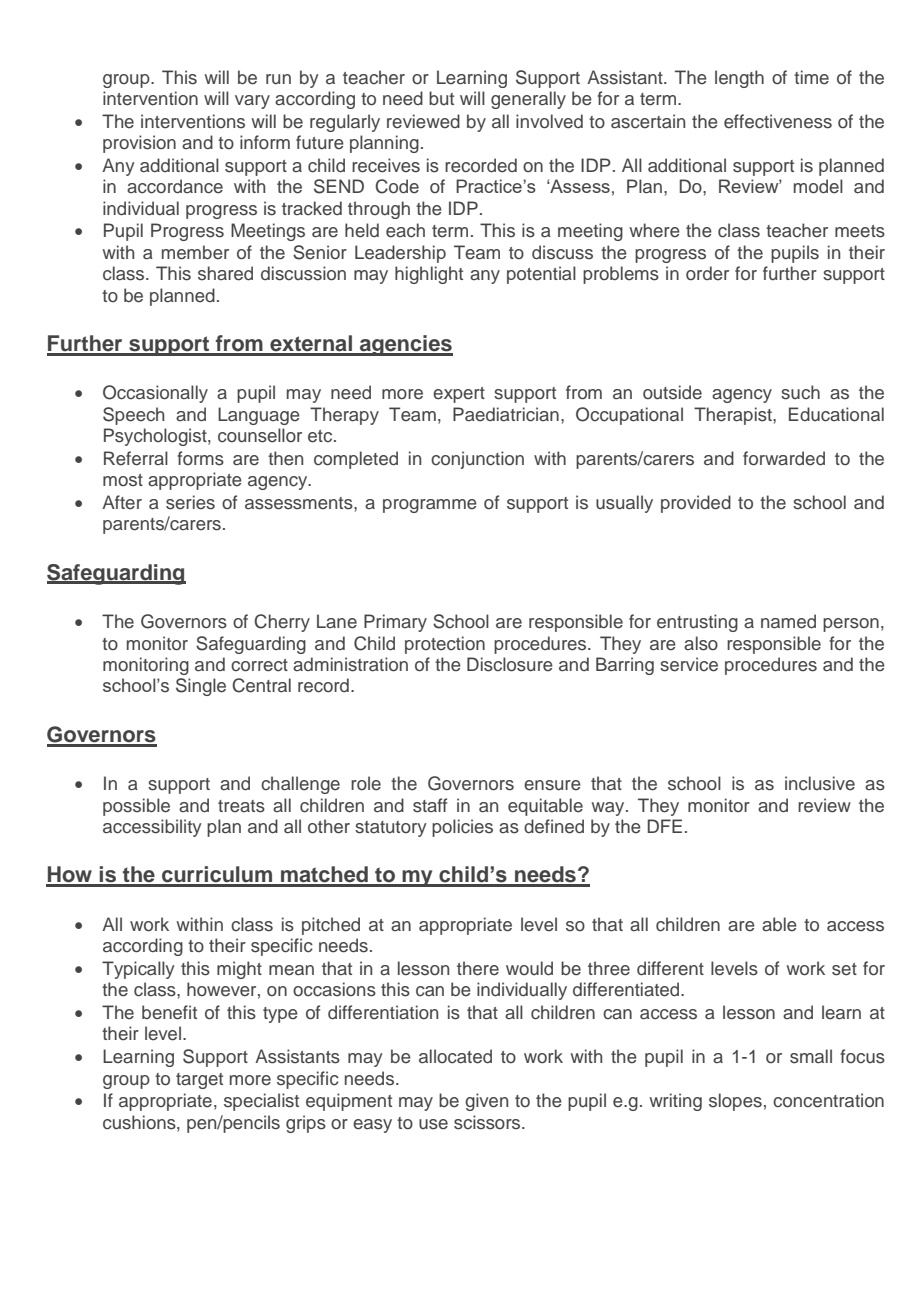 The width and height of the page is (924, 1308). What do you see at coordinates (778, 121) in the page?
I see `effectiveness` at bounding box center [778, 121].
